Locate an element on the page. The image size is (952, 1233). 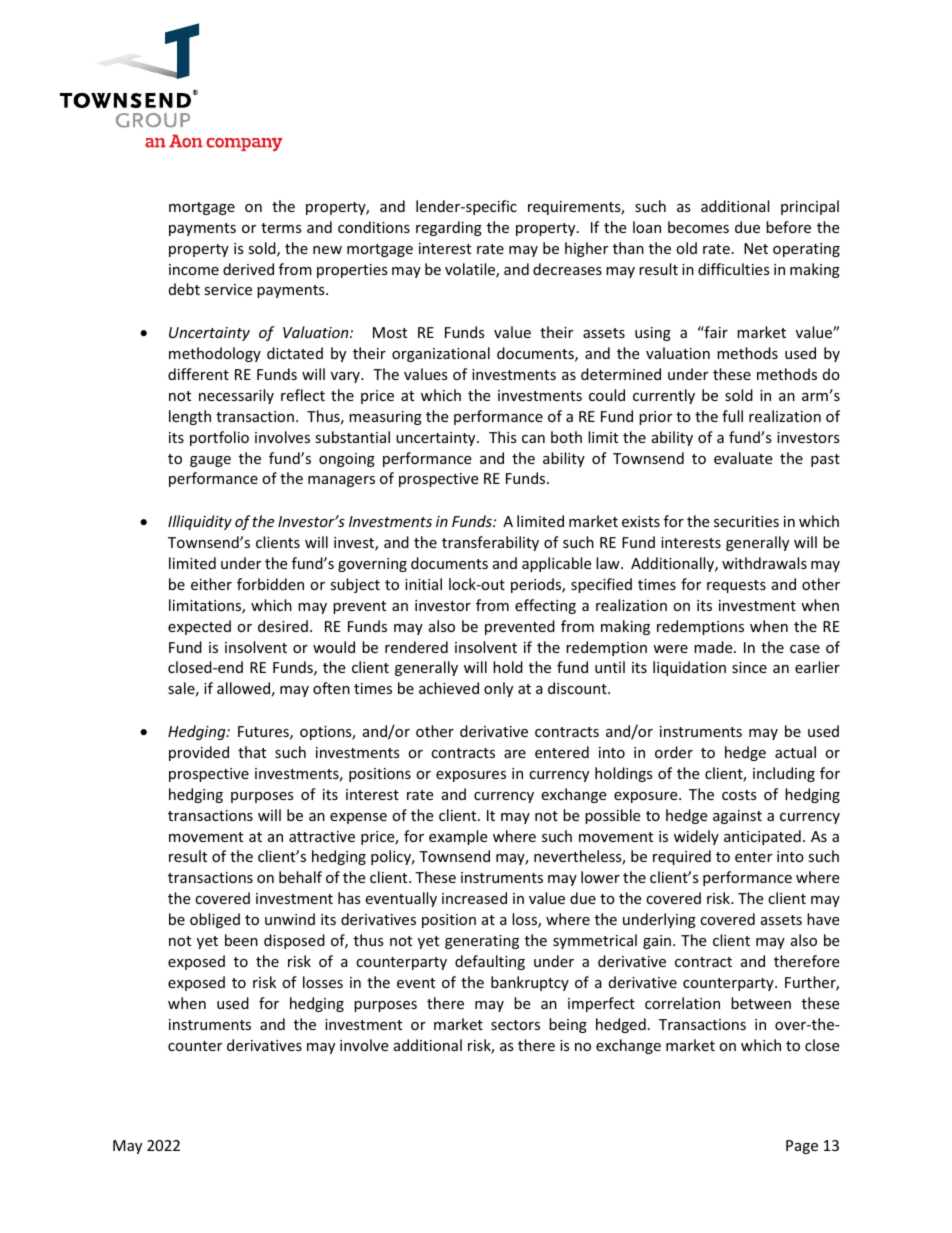
portfolio is located at coordinates (219, 438).
